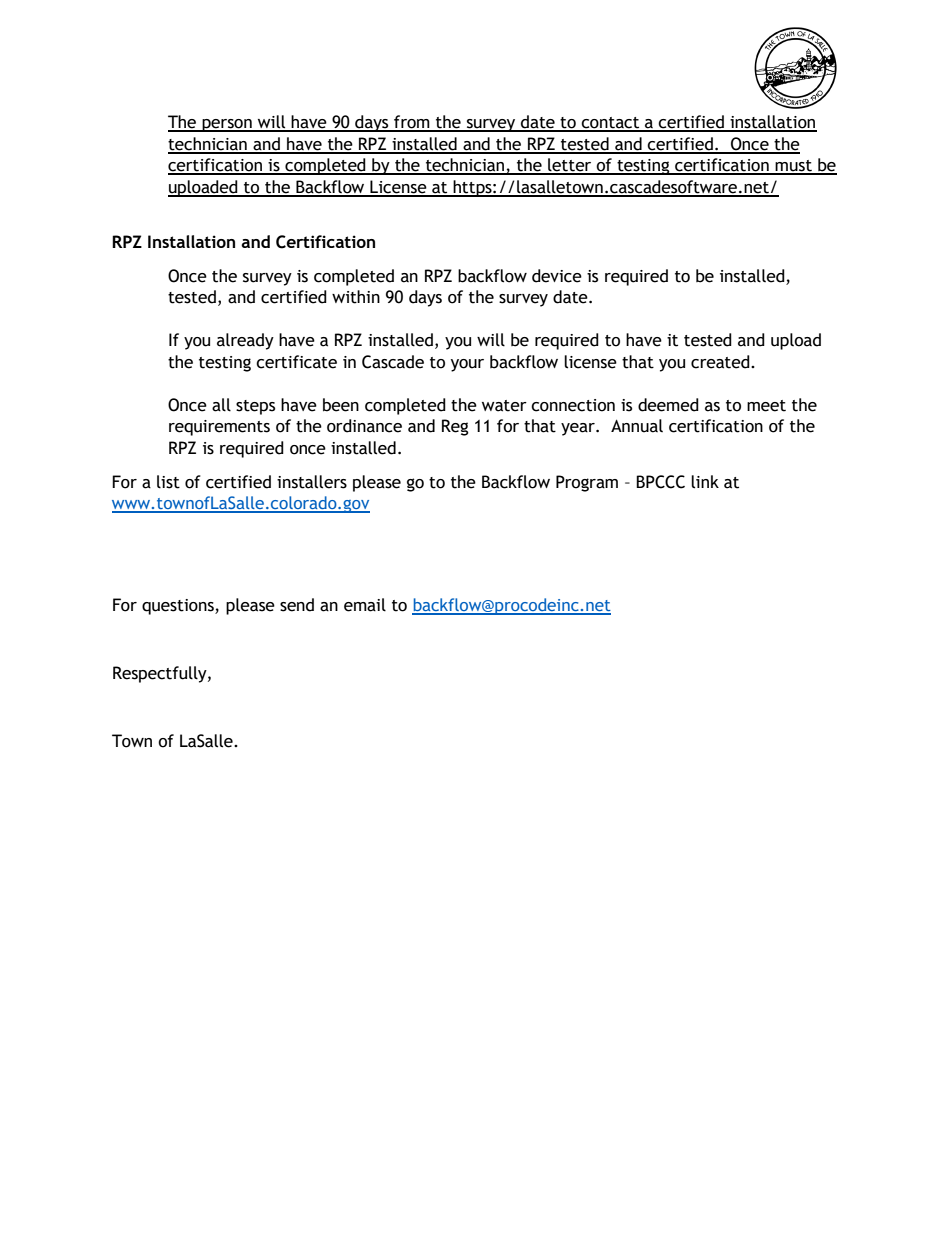  What do you see at coordinates (705, 482) in the screenshot?
I see `link` at bounding box center [705, 482].
